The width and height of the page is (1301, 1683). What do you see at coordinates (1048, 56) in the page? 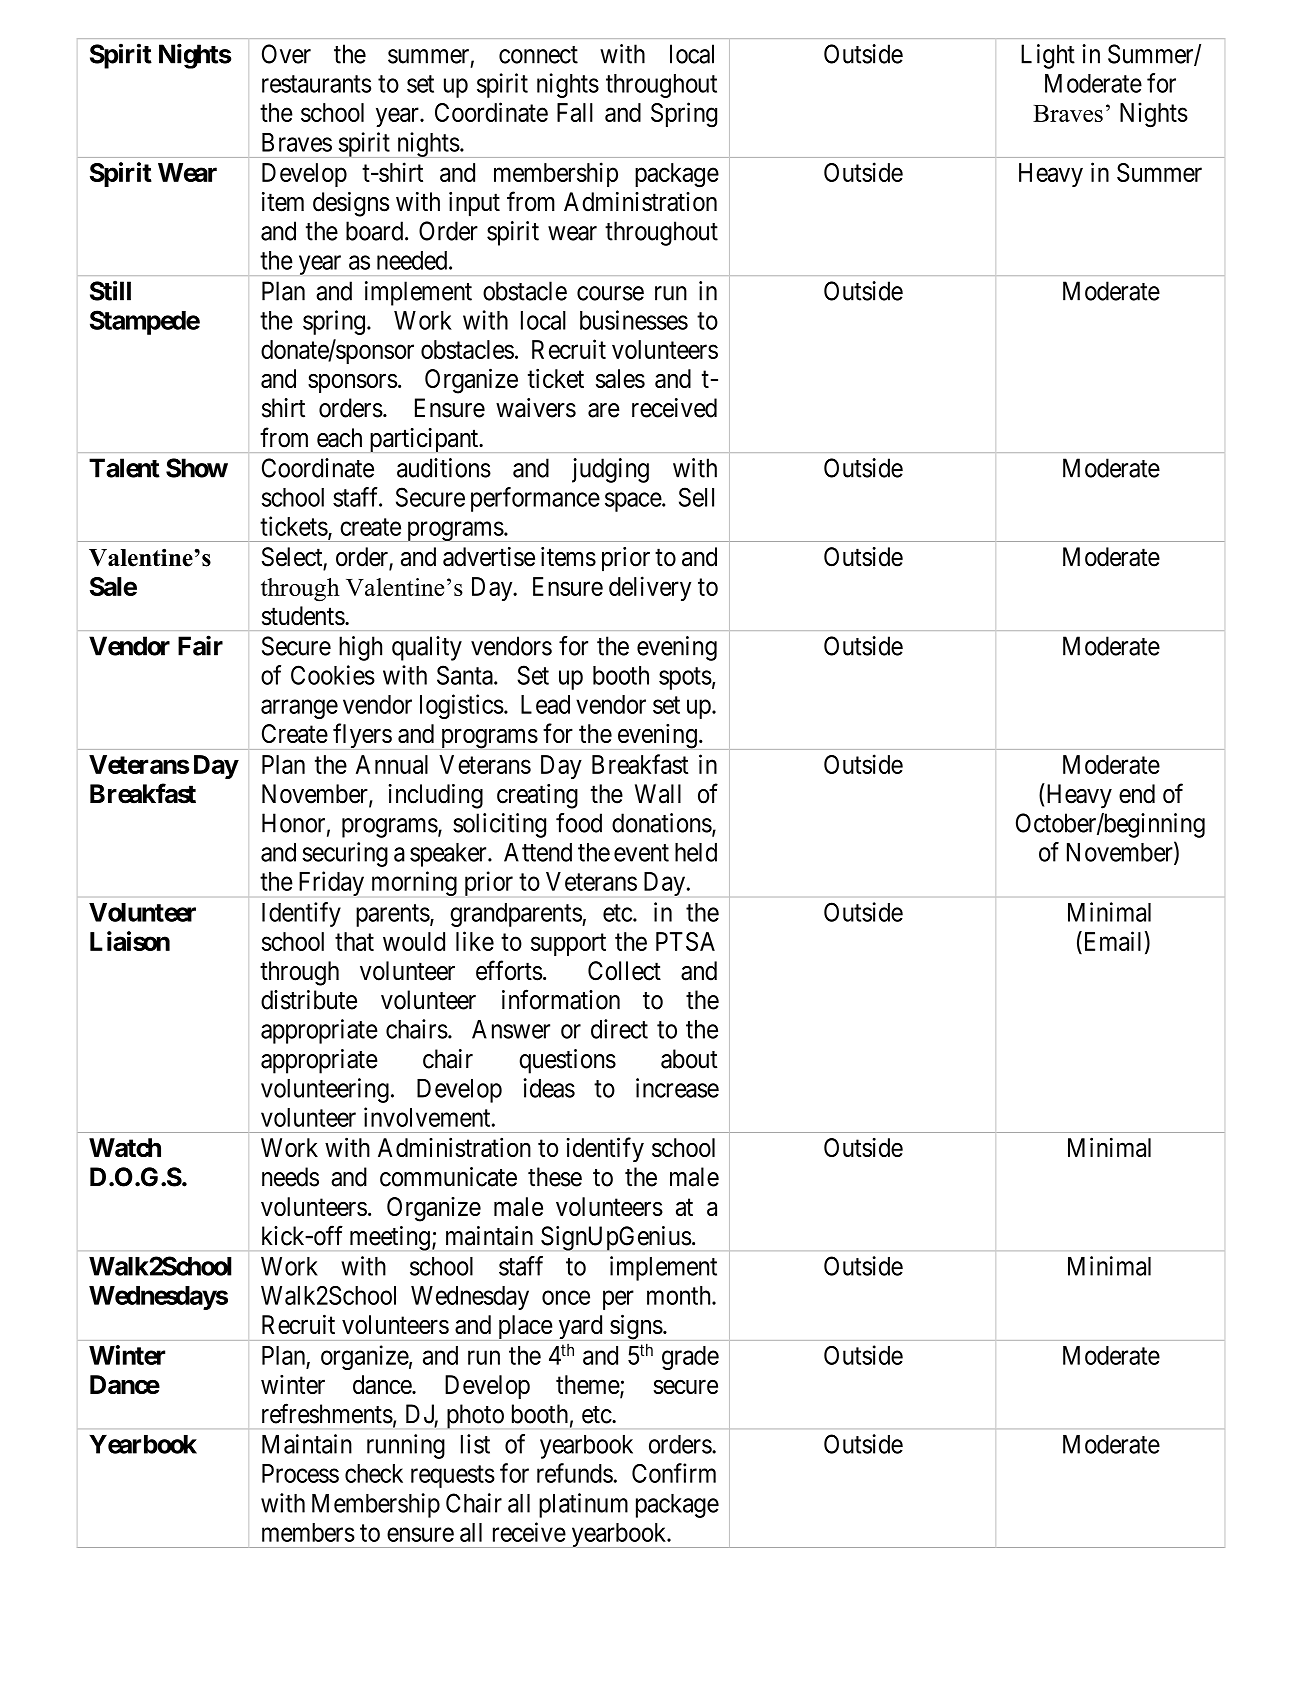
I see `Light` at bounding box center [1048, 56].
